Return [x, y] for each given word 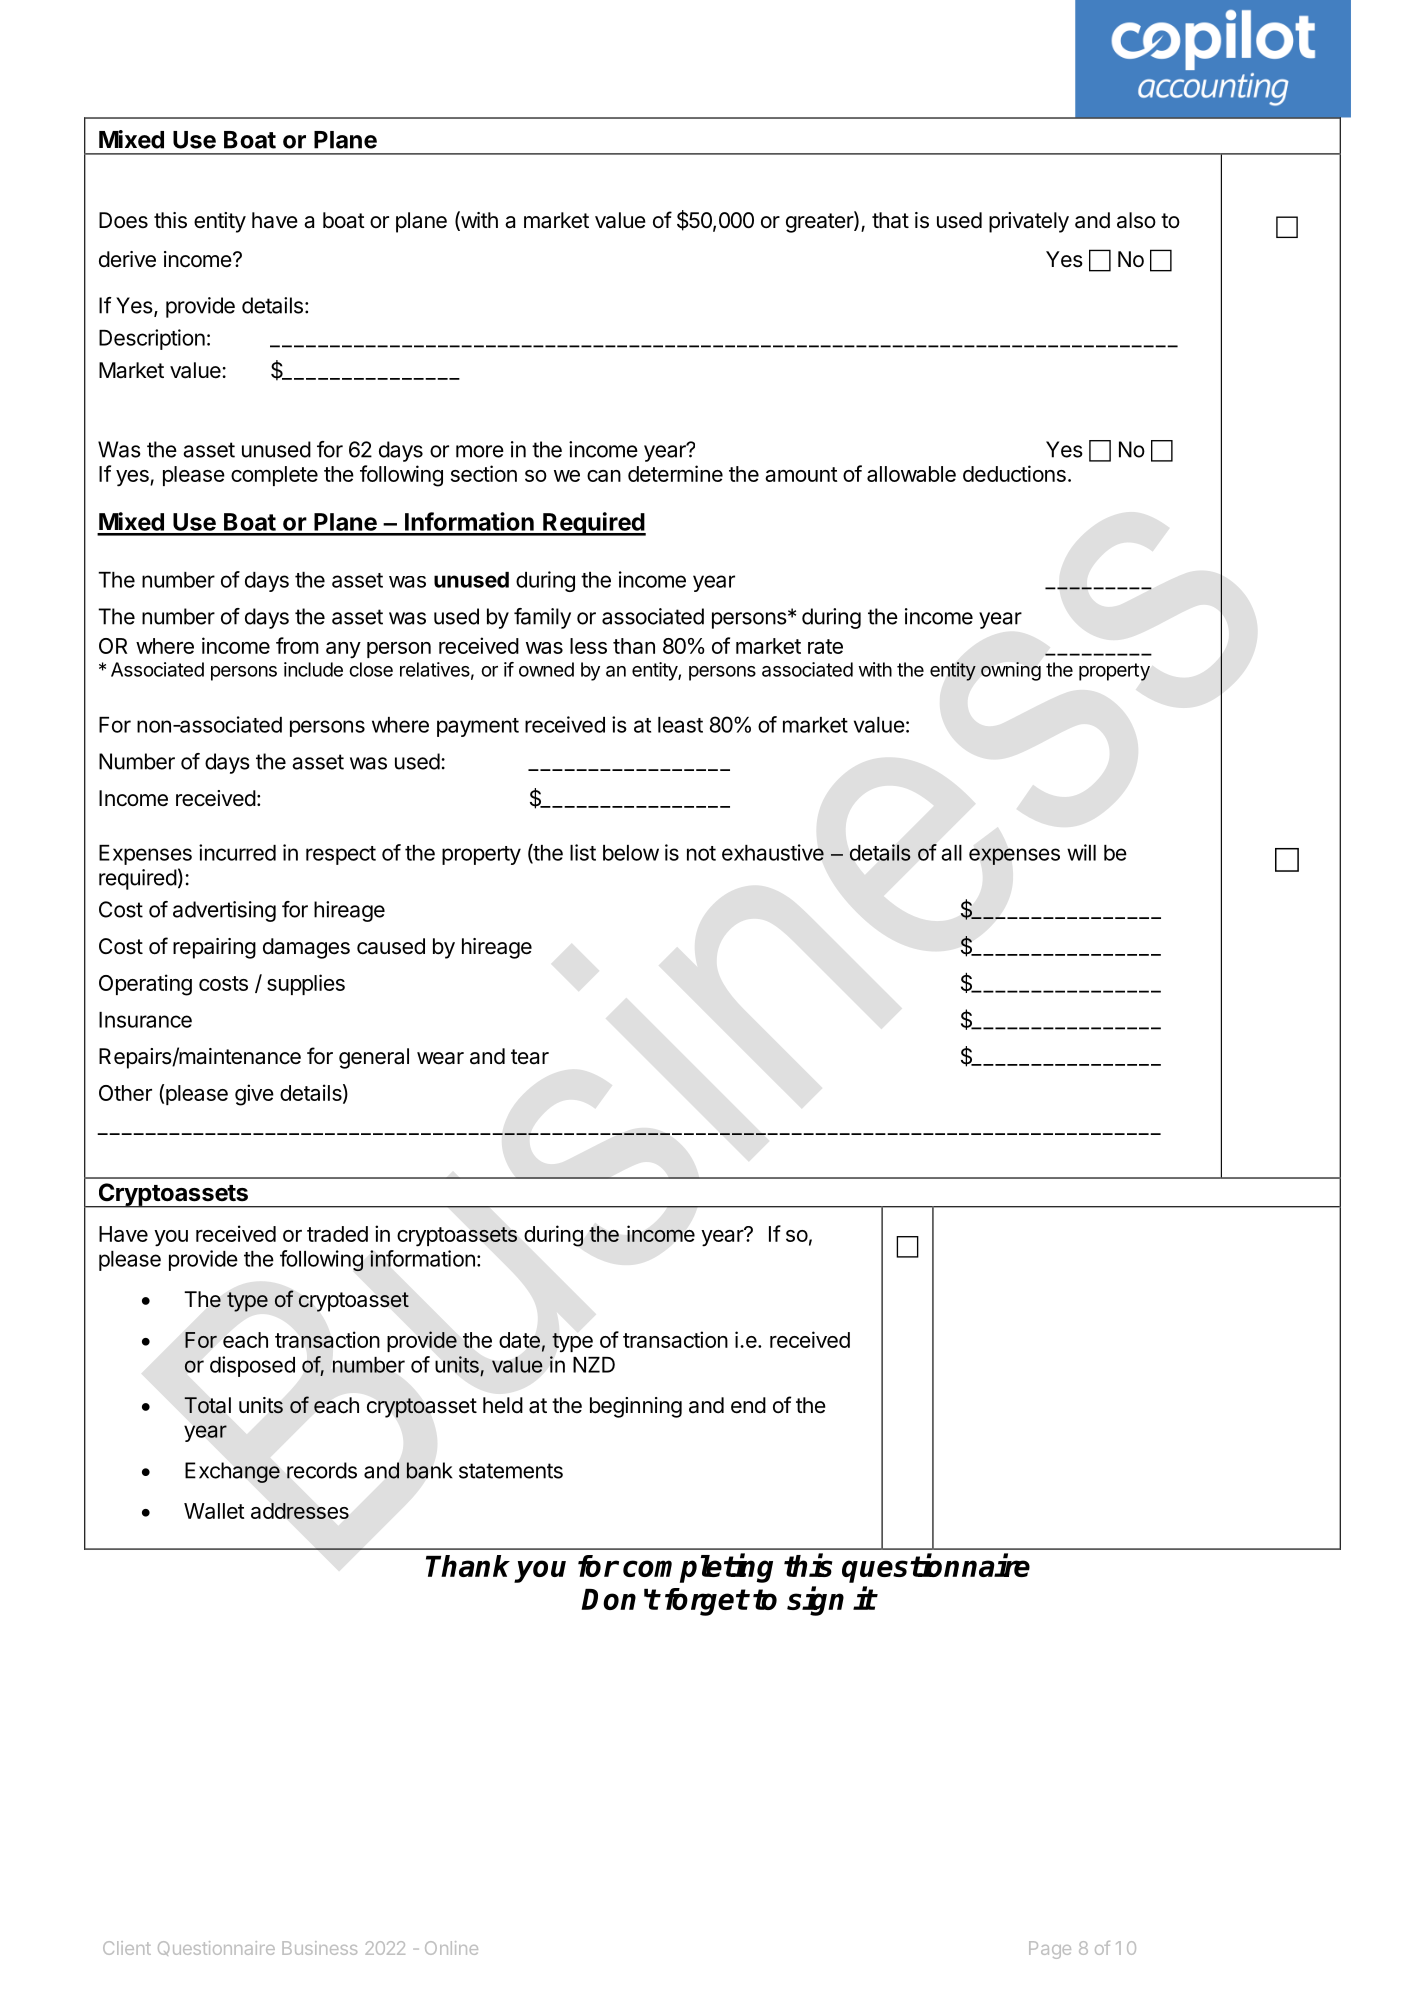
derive [127, 259]
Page [1050, 1950]
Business [319, 1948]
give [254, 1095]
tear [530, 1057]
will [1081, 852]
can [604, 476]
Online [451, 1948]
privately [1029, 222]
